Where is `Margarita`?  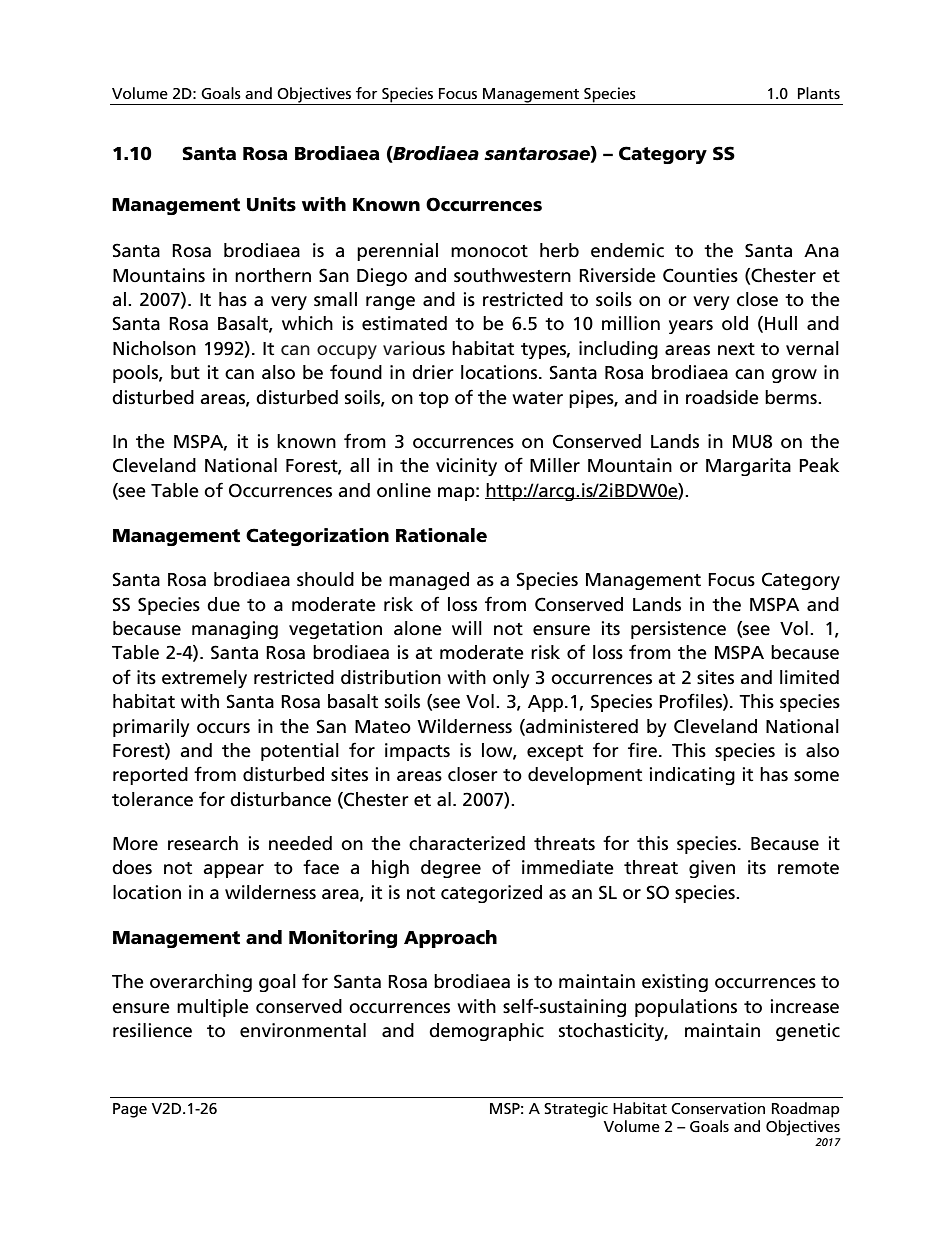
Margarita is located at coordinates (748, 467).
